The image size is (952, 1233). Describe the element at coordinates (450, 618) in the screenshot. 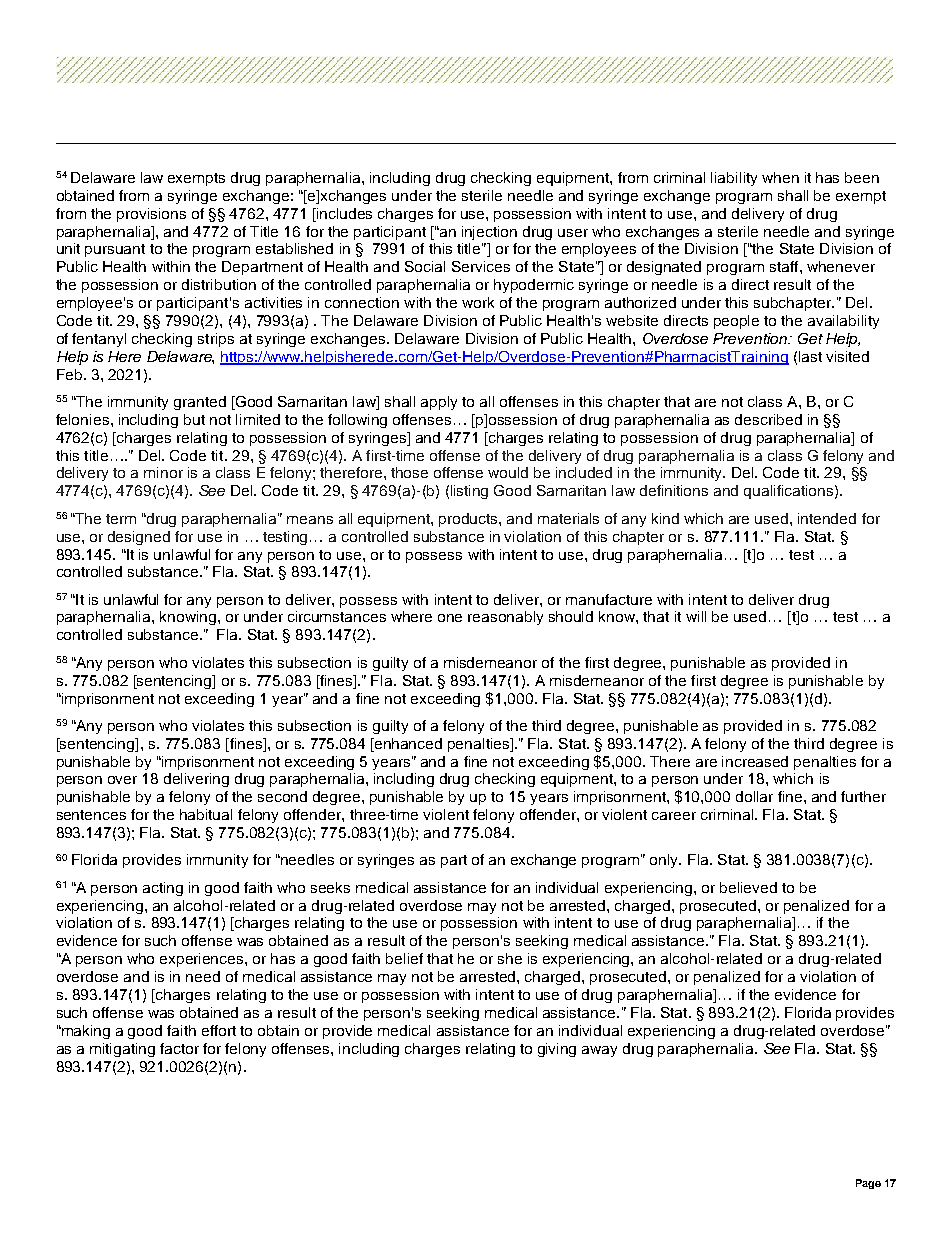

I see `one` at that location.
